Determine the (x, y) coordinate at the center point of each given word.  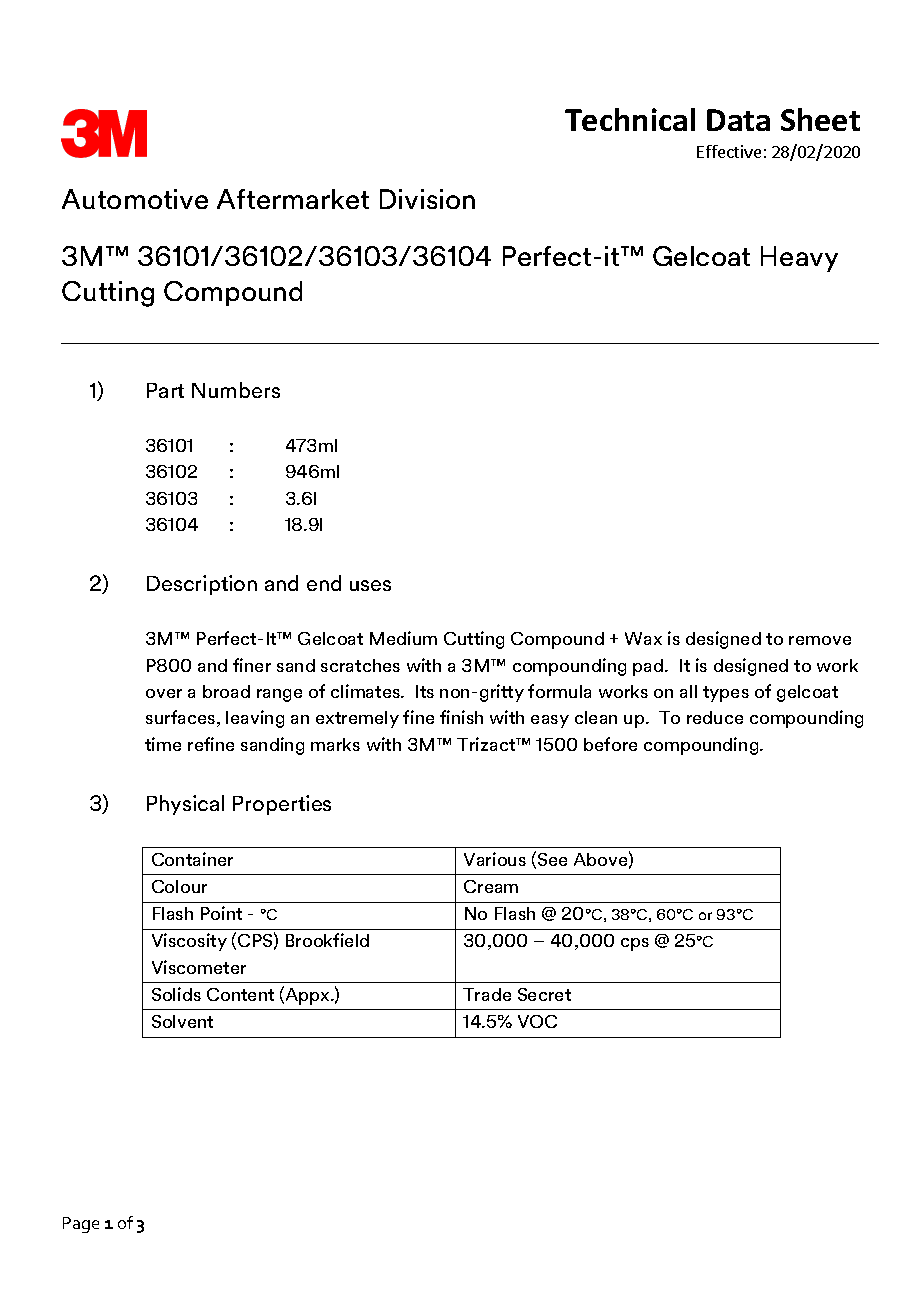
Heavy (799, 259)
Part (165, 390)
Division (427, 199)
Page (81, 1225)
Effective (729, 151)
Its (425, 691)
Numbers (236, 390)
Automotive (135, 199)
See (552, 859)
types (726, 694)
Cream (491, 886)
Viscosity (189, 942)
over (164, 693)
